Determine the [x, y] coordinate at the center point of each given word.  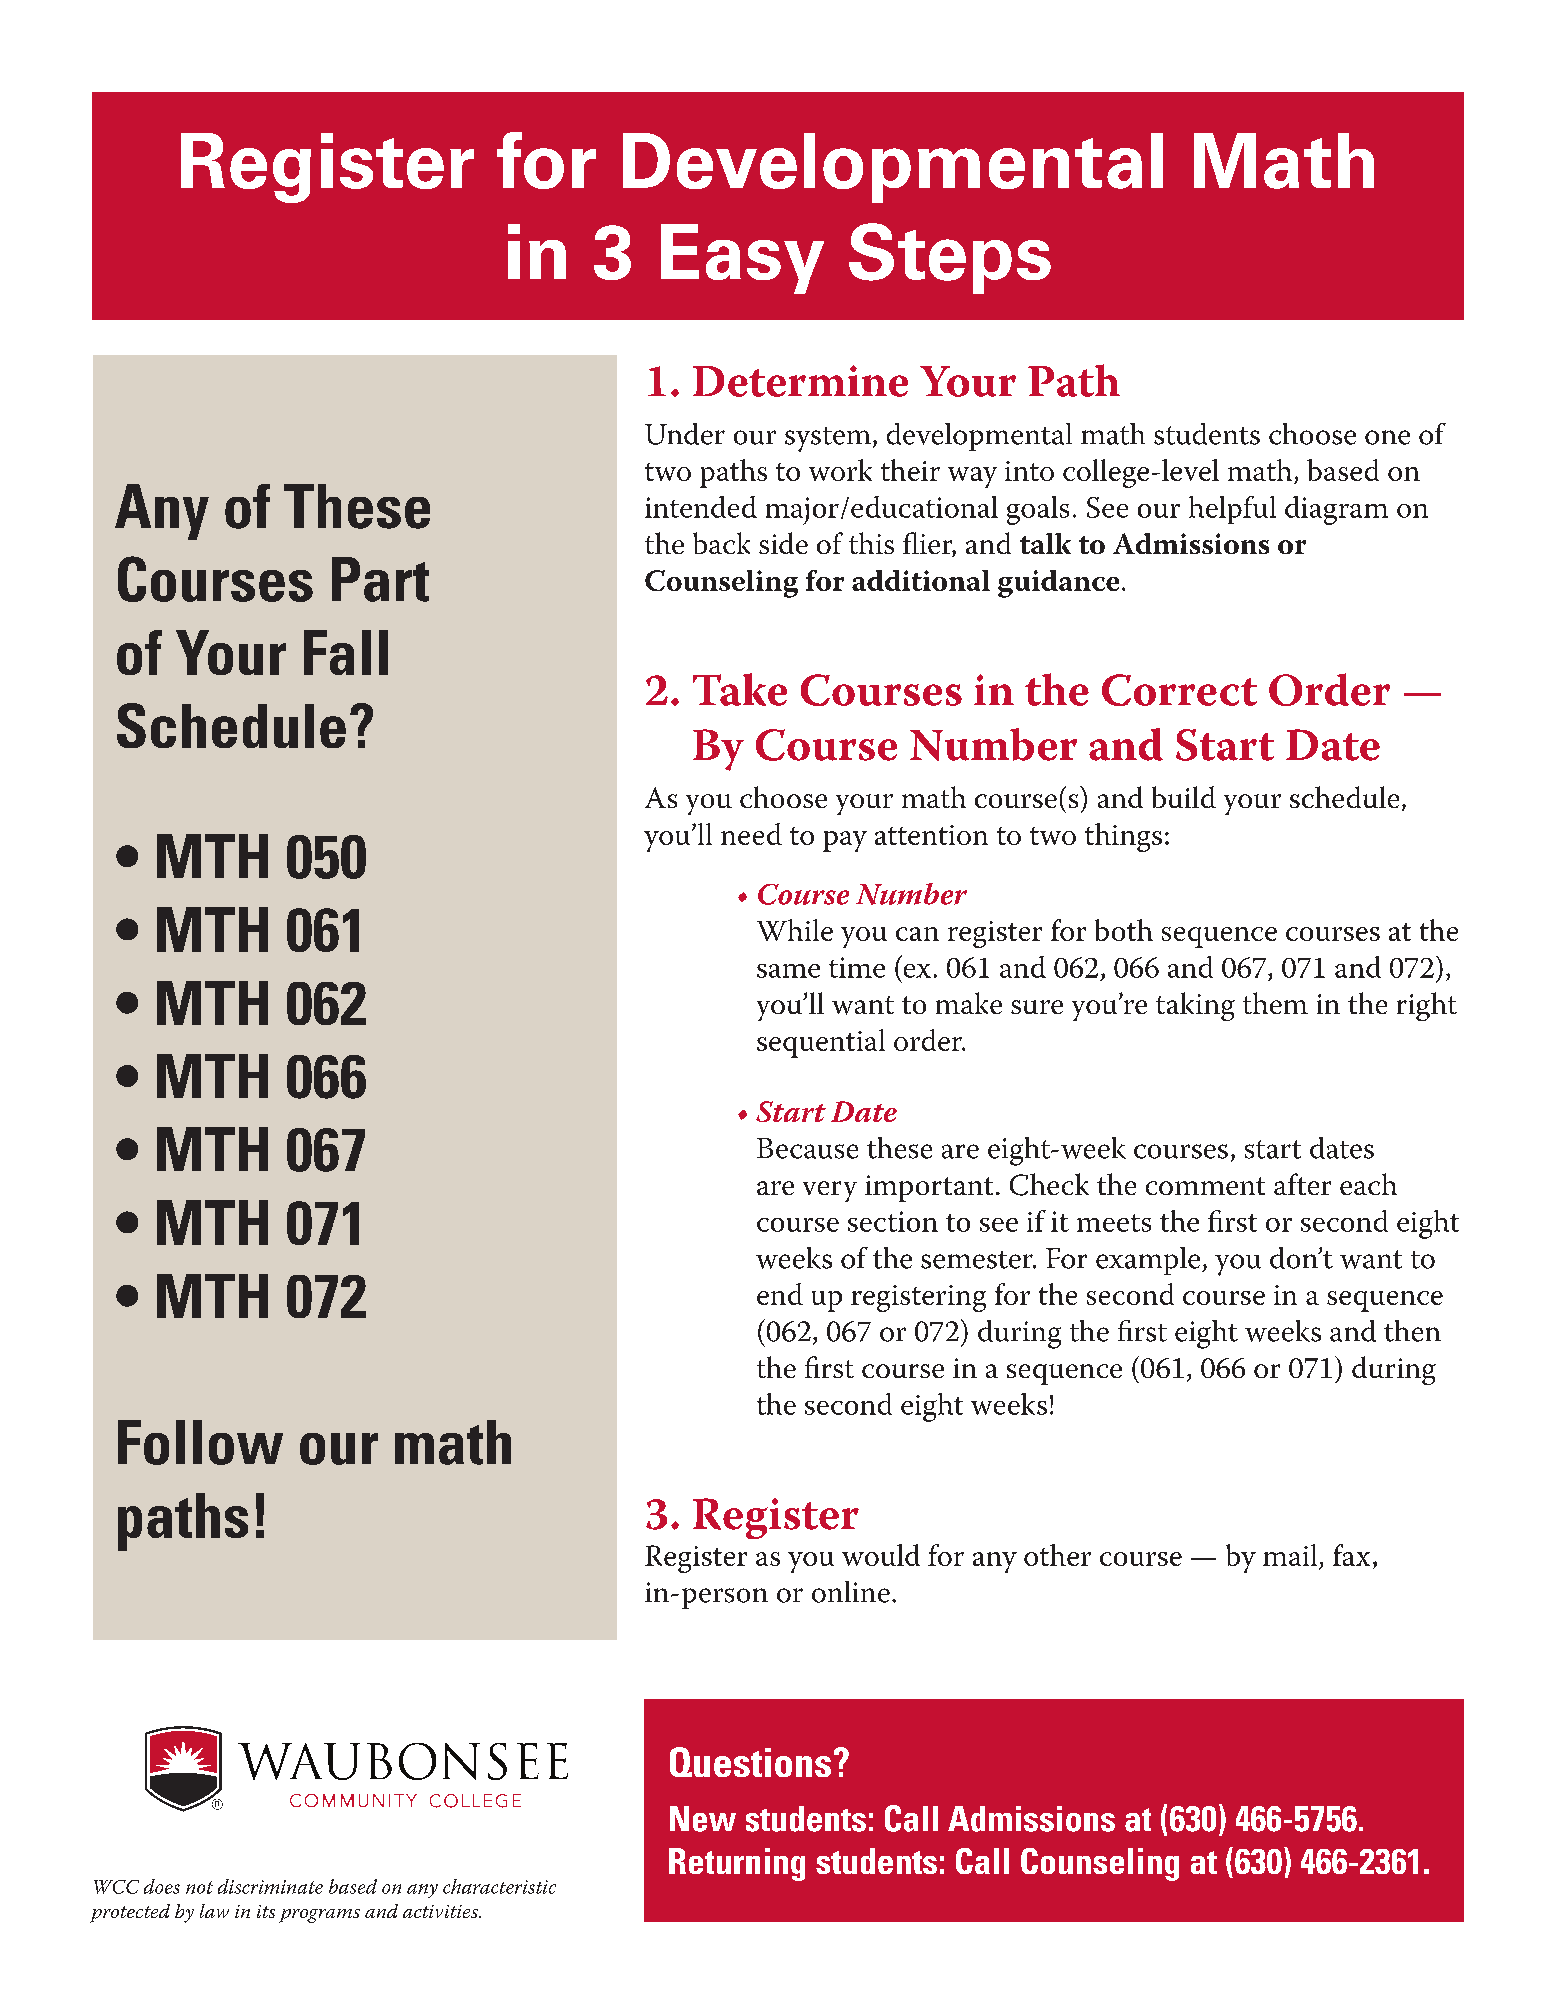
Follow [200, 1442]
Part [380, 579]
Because [807, 1148]
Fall [346, 652]
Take [740, 689]
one [1387, 437]
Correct [1179, 690]
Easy [742, 259]
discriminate [270, 1886]
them [1275, 1003]
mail [1290, 1555]
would [881, 1555]
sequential [821, 1043]
